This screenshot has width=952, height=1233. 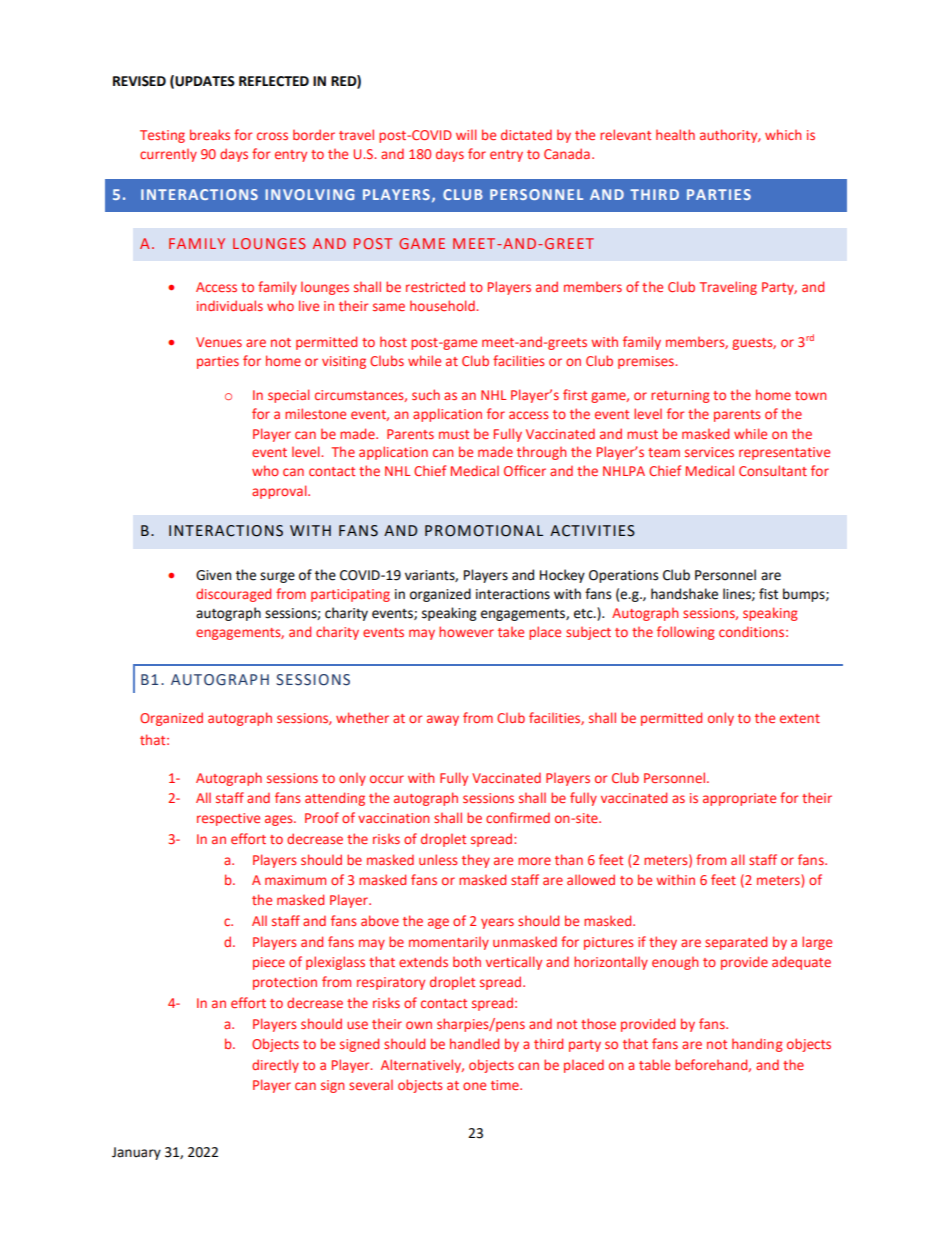 What do you see at coordinates (506, 1085) in the screenshot?
I see `time` at bounding box center [506, 1085].
